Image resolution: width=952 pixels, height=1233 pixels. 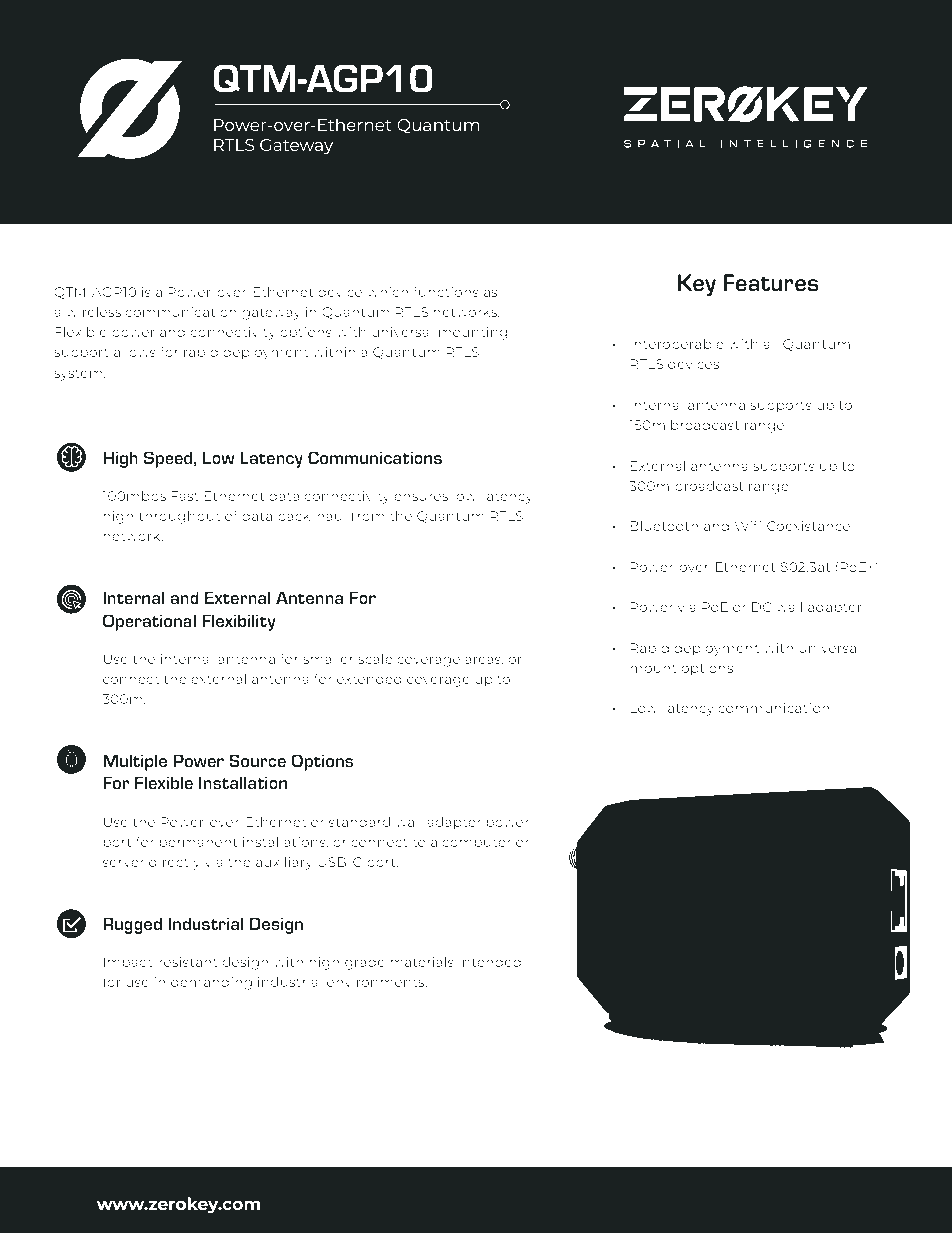 What do you see at coordinates (446, 291) in the screenshot?
I see `functions` at bounding box center [446, 291].
